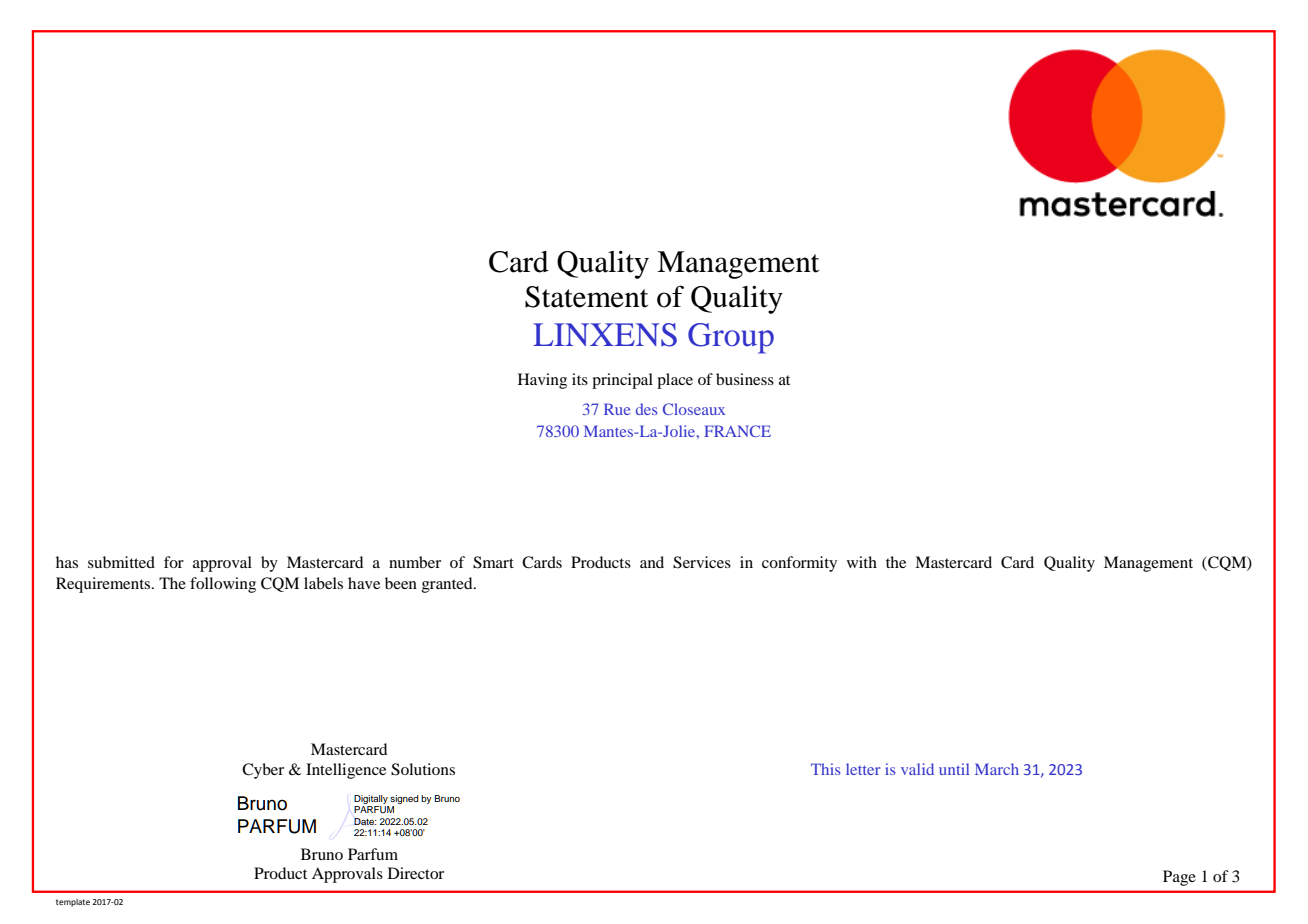 This document has width=1308, height=924. What do you see at coordinates (954, 769) in the document?
I see `until` at bounding box center [954, 769].
